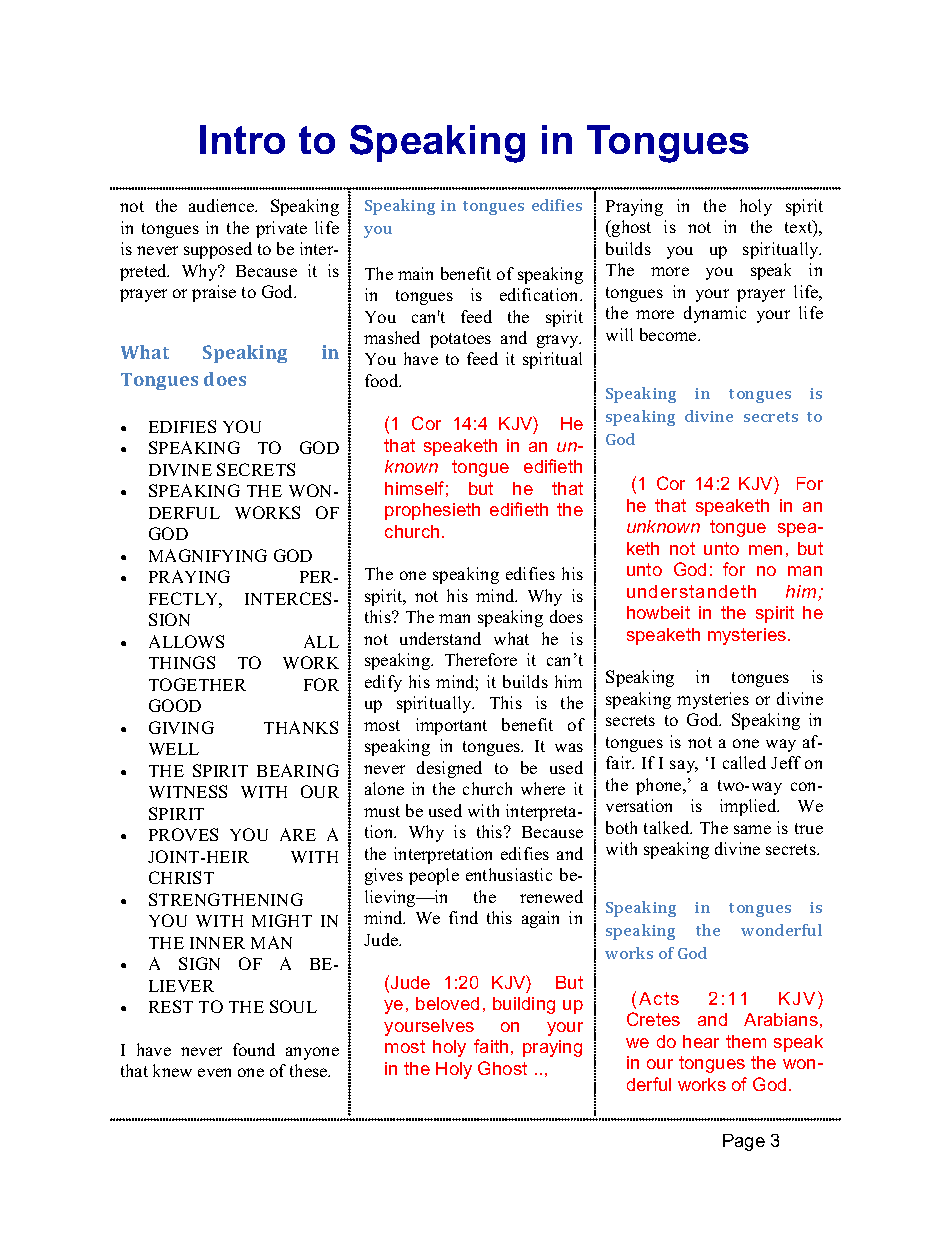 The height and width of the screenshot is (1233, 952). I want to click on THINGS, so click(182, 662).
